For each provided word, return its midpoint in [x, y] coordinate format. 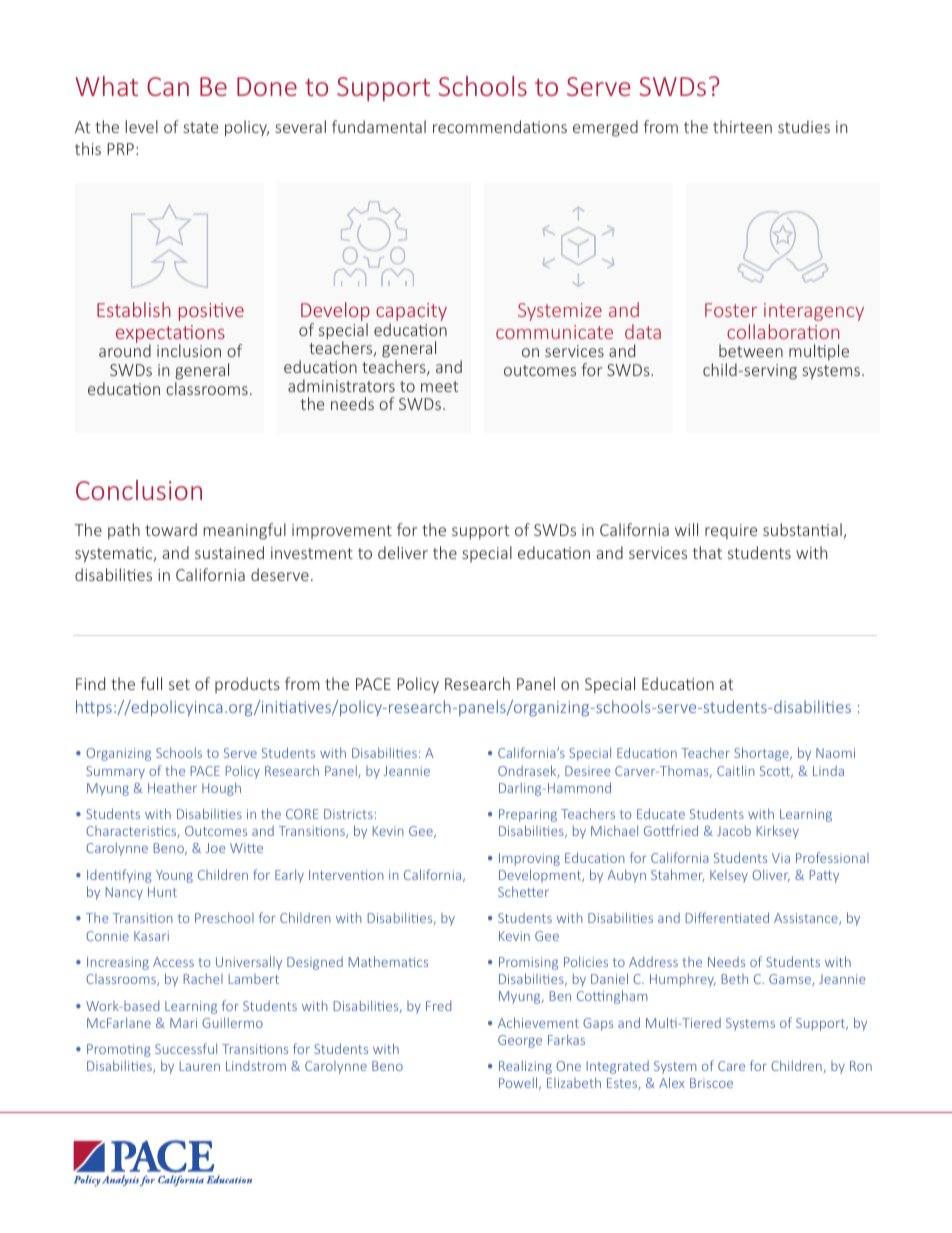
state [200, 127]
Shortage [762, 754]
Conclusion [139, 490]
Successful [186, 1048]
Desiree [587, 771]
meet [439, 386]
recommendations [500, 126]
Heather [172, 788]
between [751, 350]
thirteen [742, 126]
